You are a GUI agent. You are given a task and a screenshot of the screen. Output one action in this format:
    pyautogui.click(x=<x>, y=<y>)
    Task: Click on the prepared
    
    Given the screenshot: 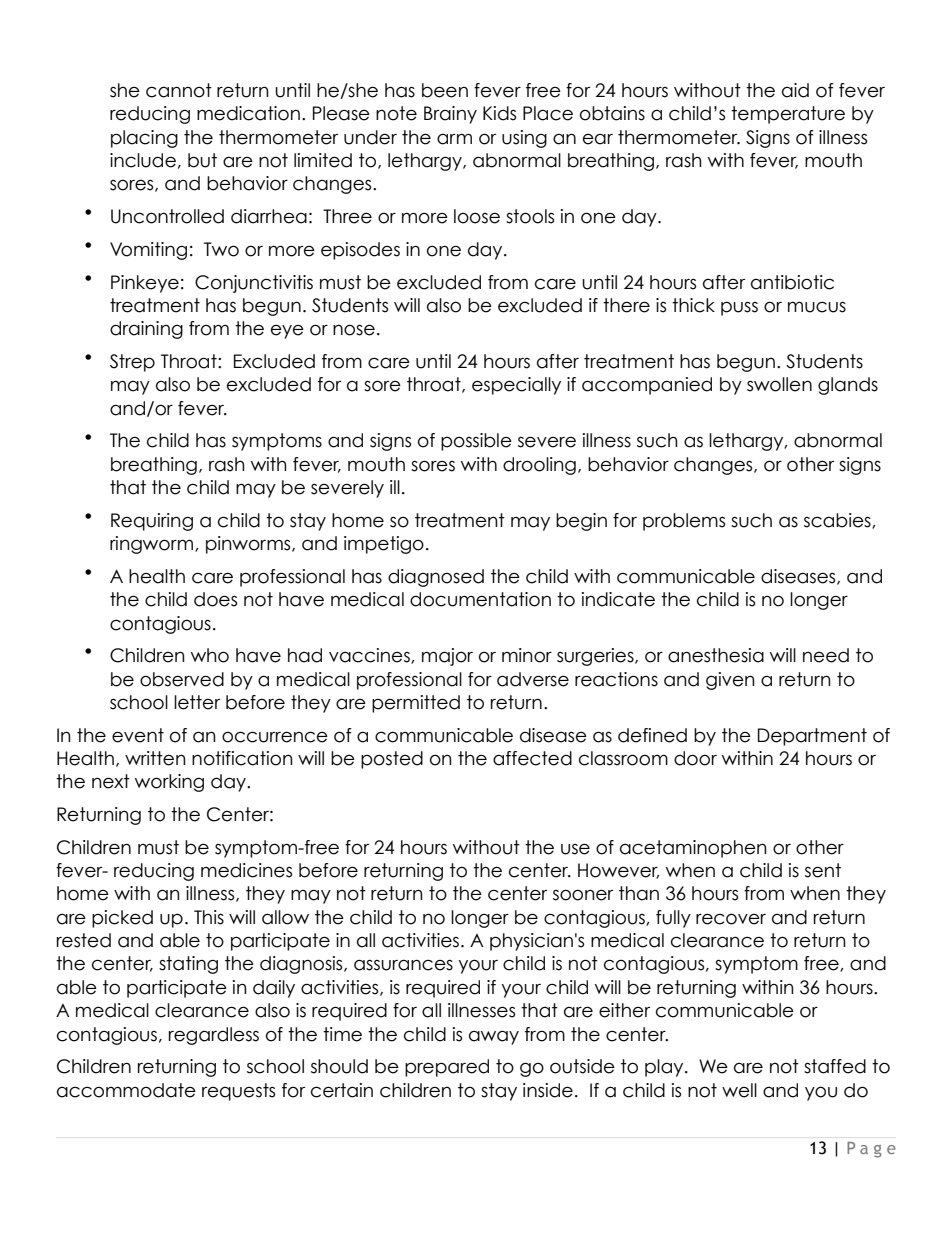 What is the action you would take?
    pyautogui.click(x=447, y=1068)
